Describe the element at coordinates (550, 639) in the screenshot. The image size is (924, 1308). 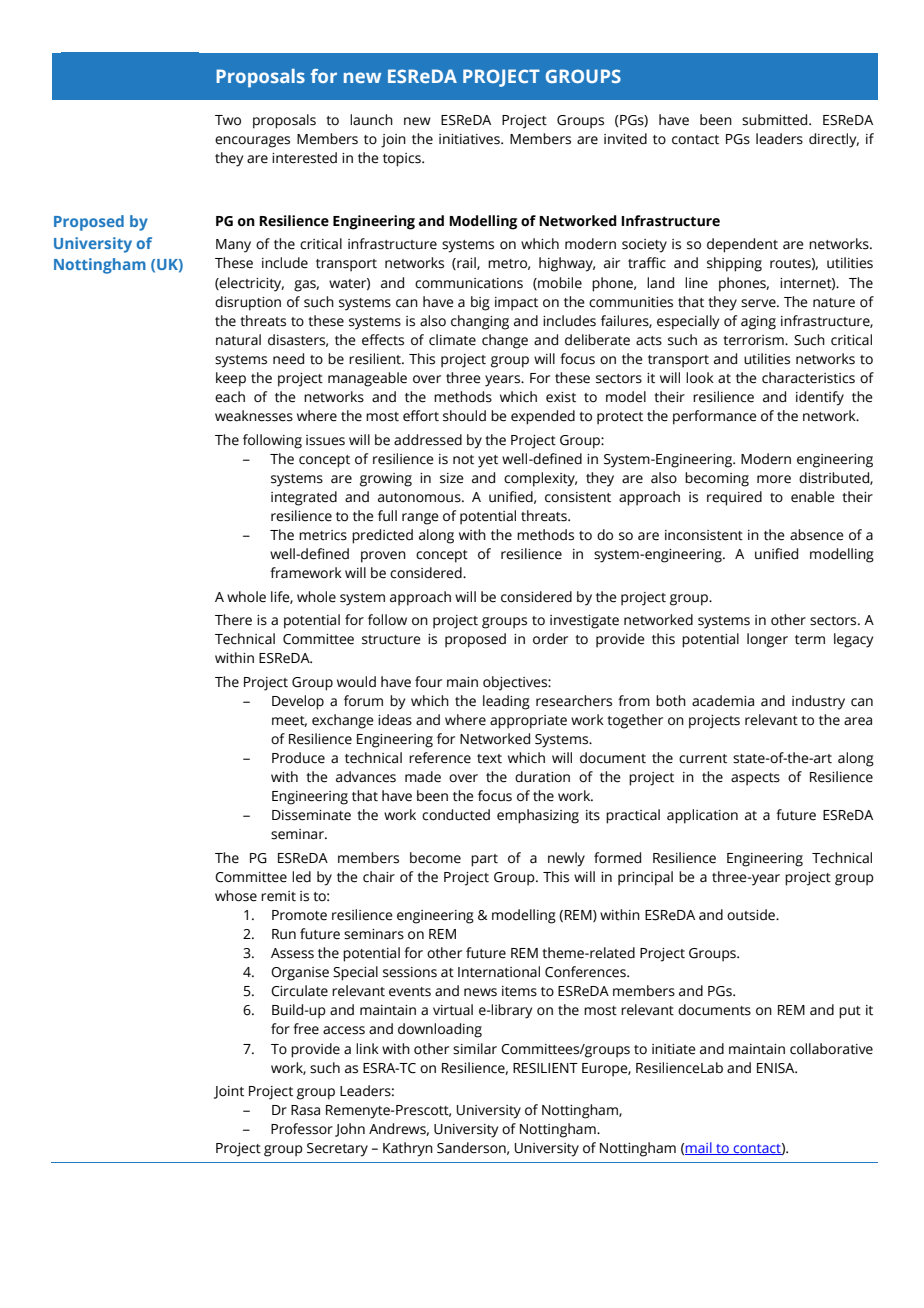
I see `order` at that location.
